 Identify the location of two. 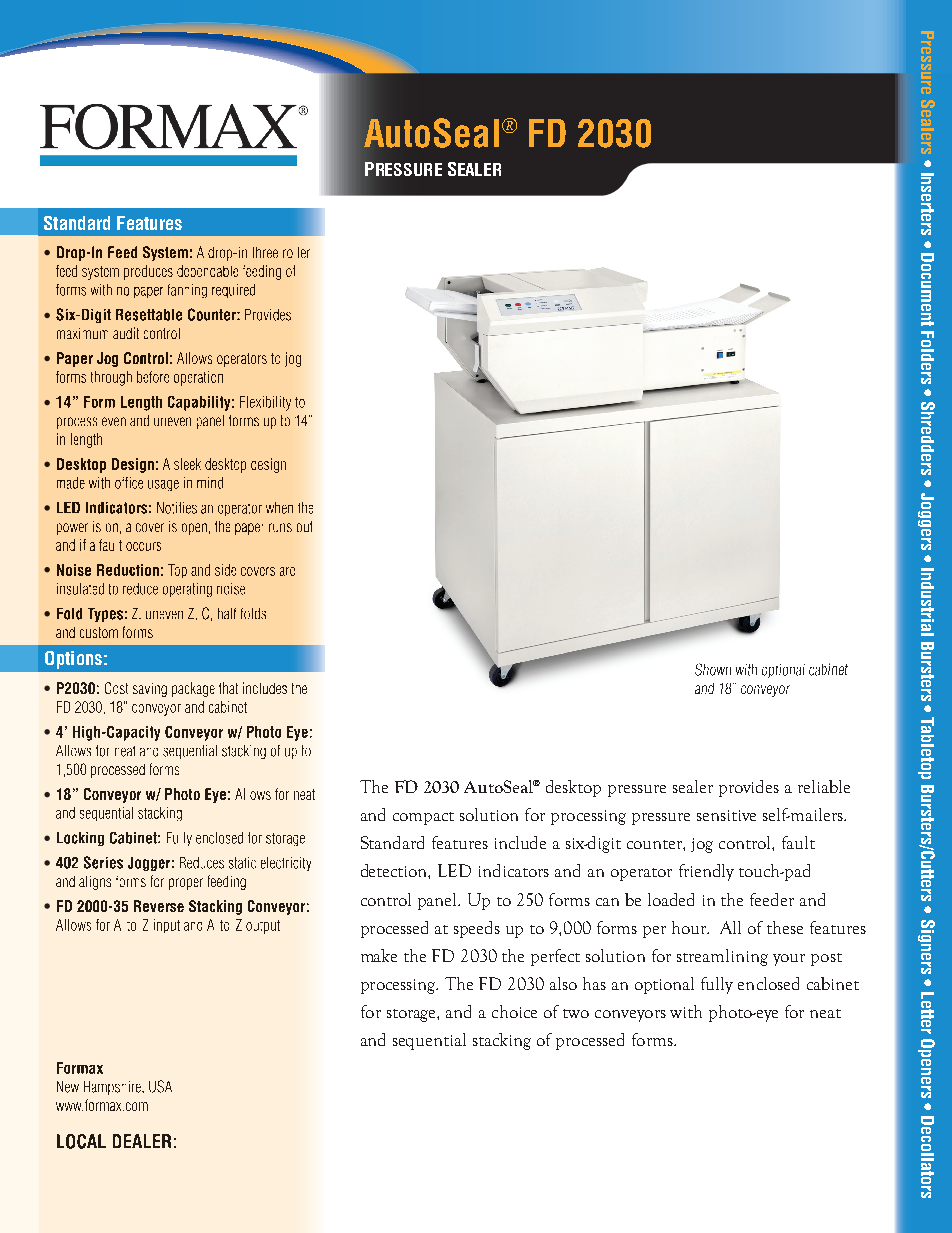
(576, 1013).
